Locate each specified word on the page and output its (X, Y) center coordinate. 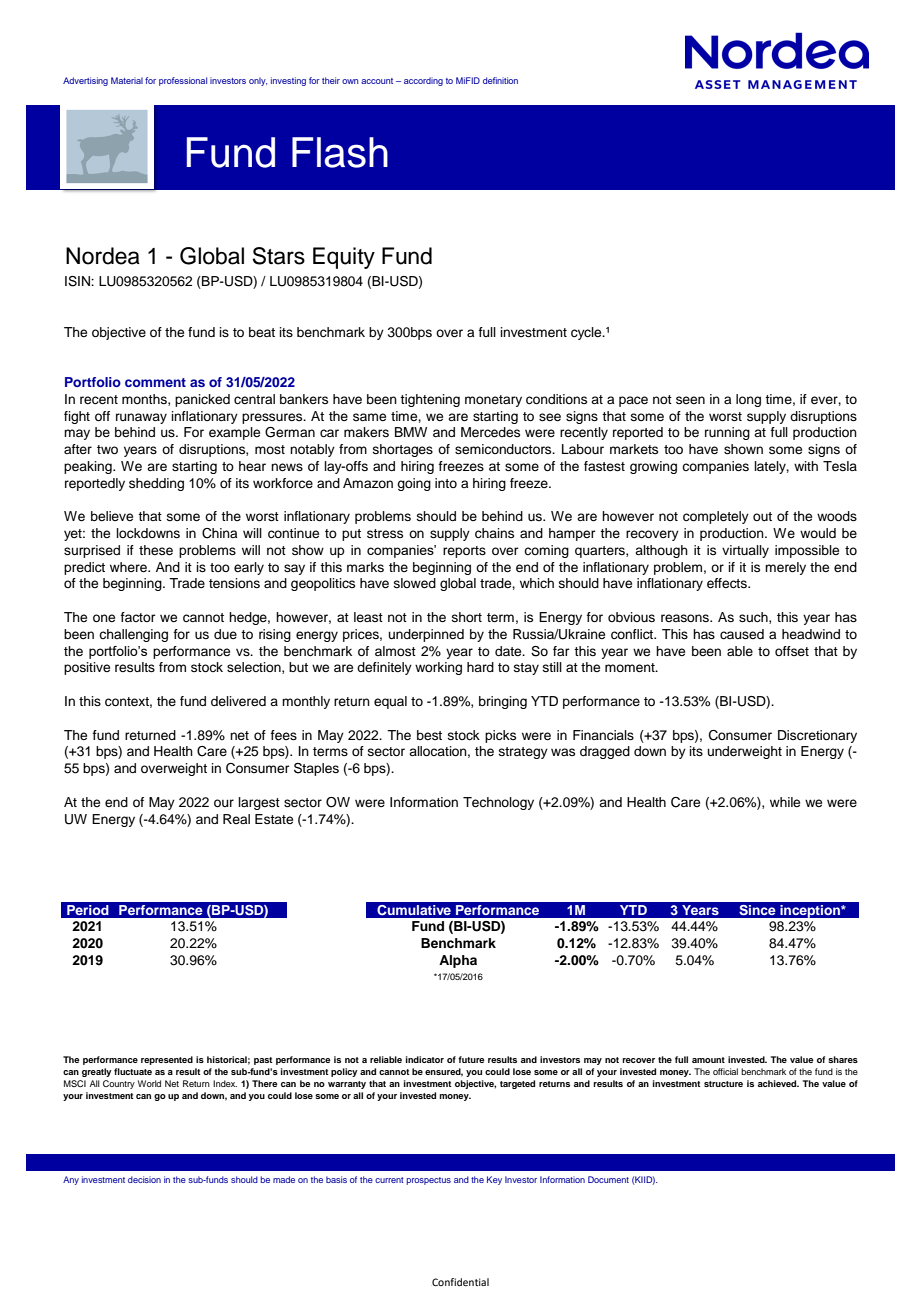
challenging (133, 635)
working (438, 668)
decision (144, 1179)
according (423, 81)
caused (742, 634)
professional (183, 81)
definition (500, 80)
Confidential (460, 1282)
